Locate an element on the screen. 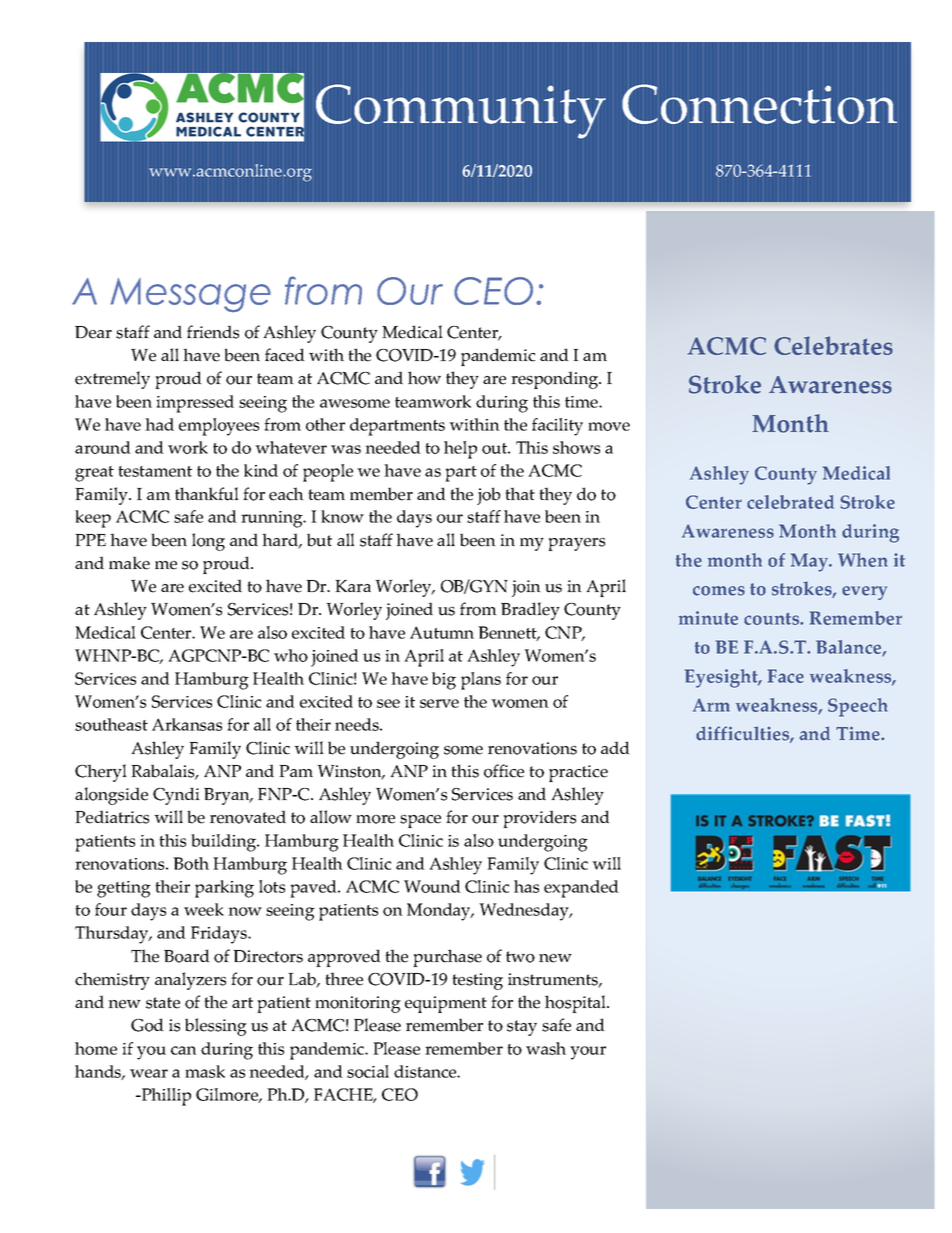  Message is located at coordinates (191, 295).
